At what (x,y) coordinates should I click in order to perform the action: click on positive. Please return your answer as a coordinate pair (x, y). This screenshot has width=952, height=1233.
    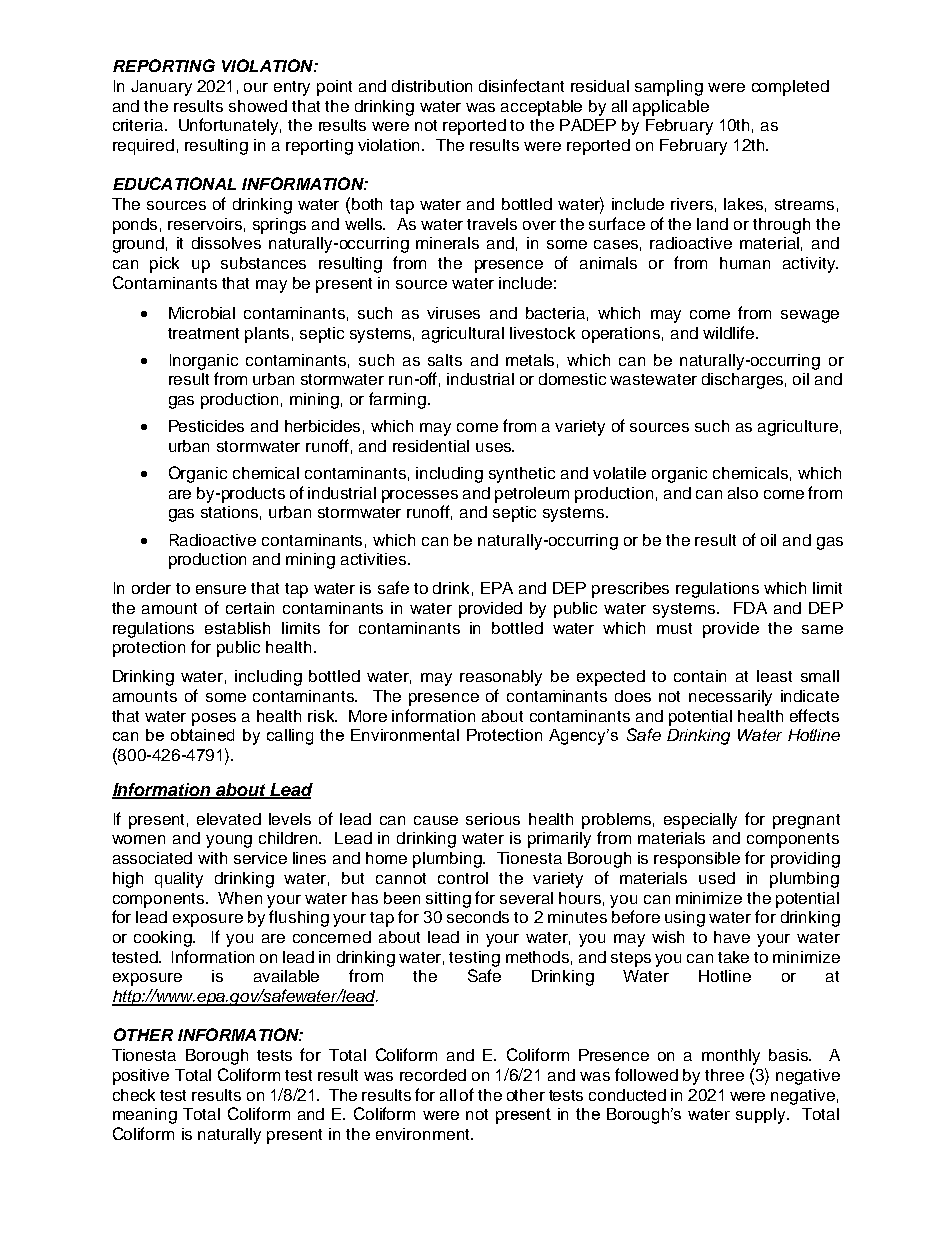
    Looking at the image, I should click on (141, 1077).
